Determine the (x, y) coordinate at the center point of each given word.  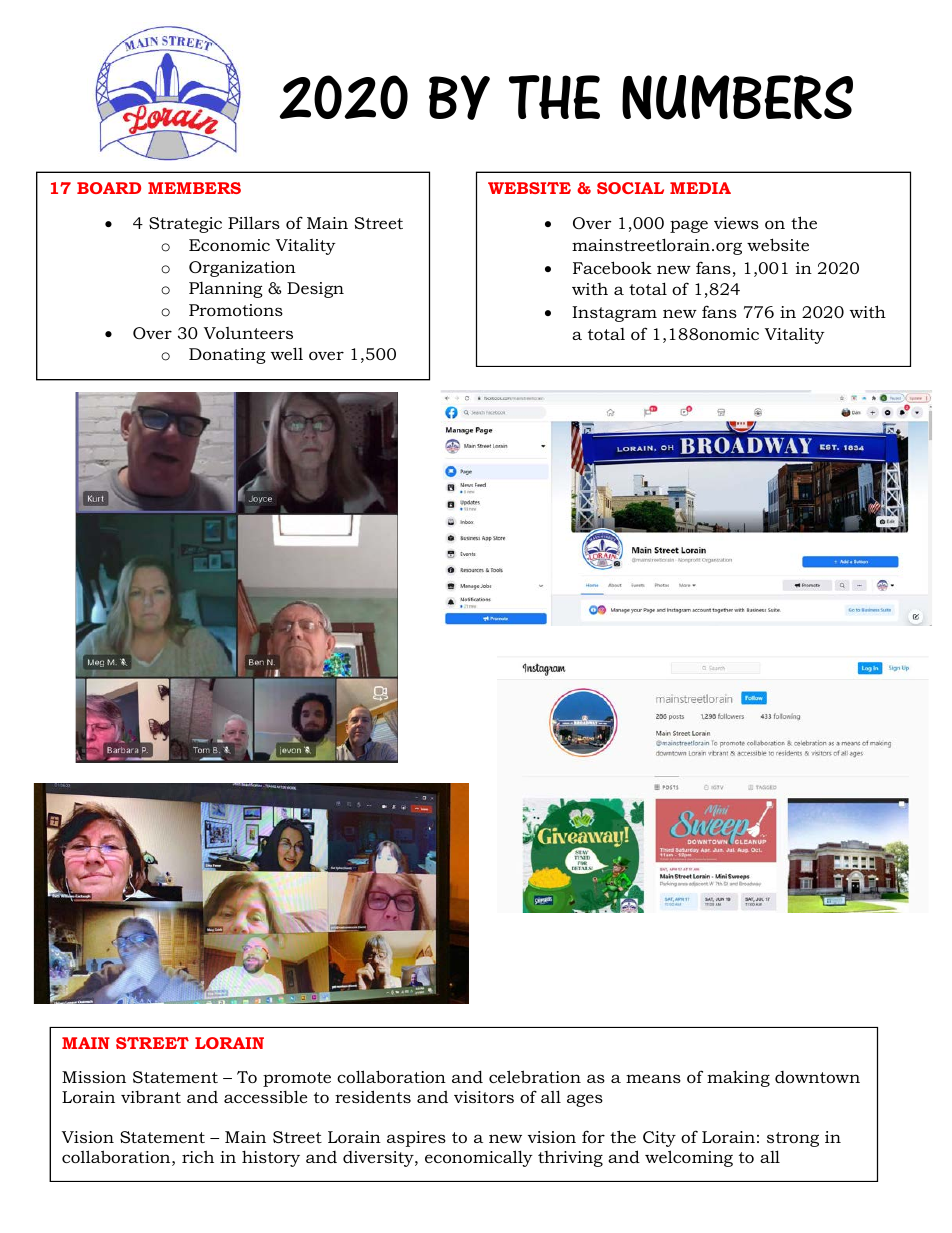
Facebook (612, 267)
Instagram (614, 314)
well (287, 353)
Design (315, 290)
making (738, 1078)
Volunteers (248, 333)
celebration (535, 1076)
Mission (94, 1077)
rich (198, 1156)
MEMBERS (194, 188)
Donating (227, 356)
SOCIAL (630, 188)
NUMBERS (737, 97)
